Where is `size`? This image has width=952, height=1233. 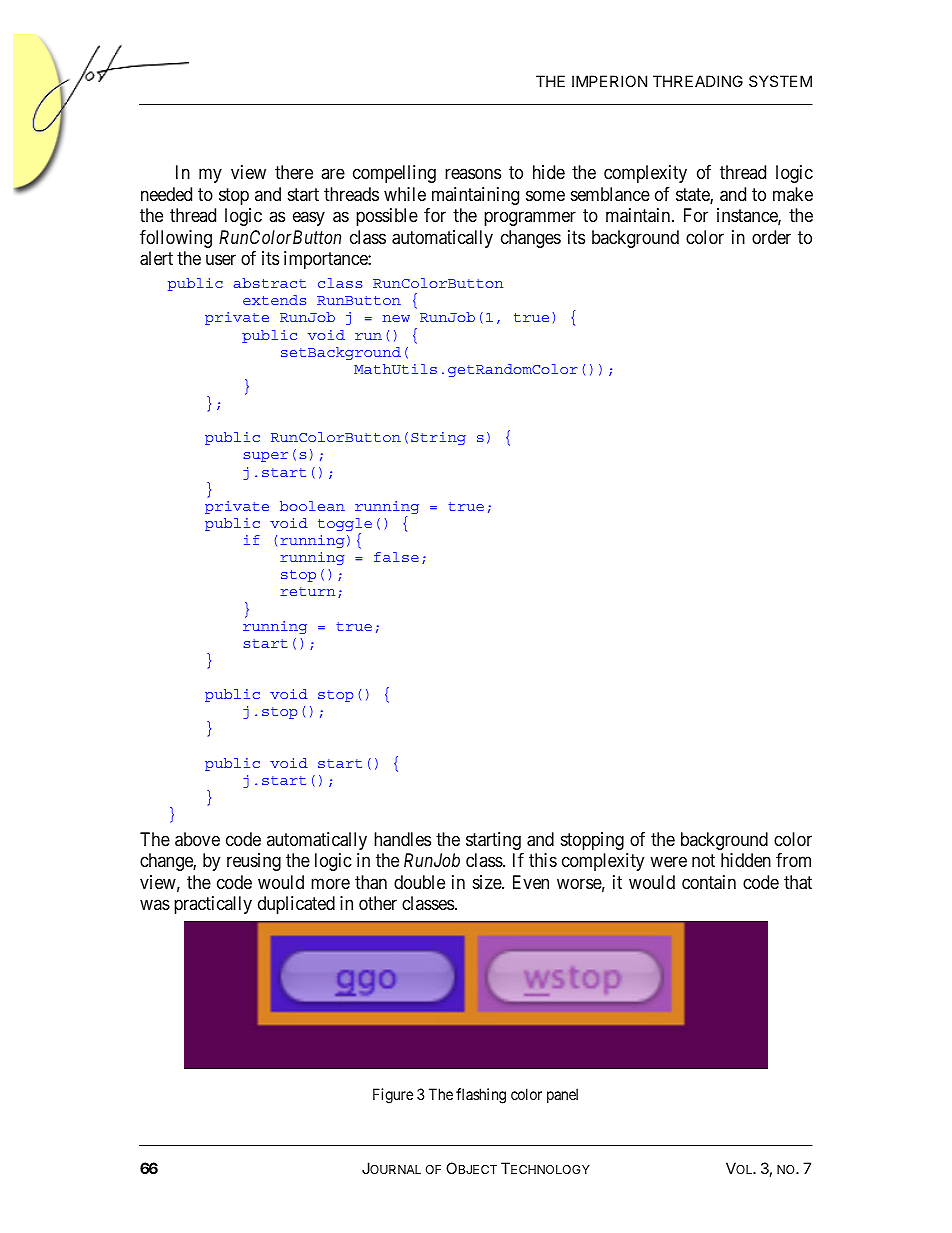
size is located at coordinates (488, 882).
